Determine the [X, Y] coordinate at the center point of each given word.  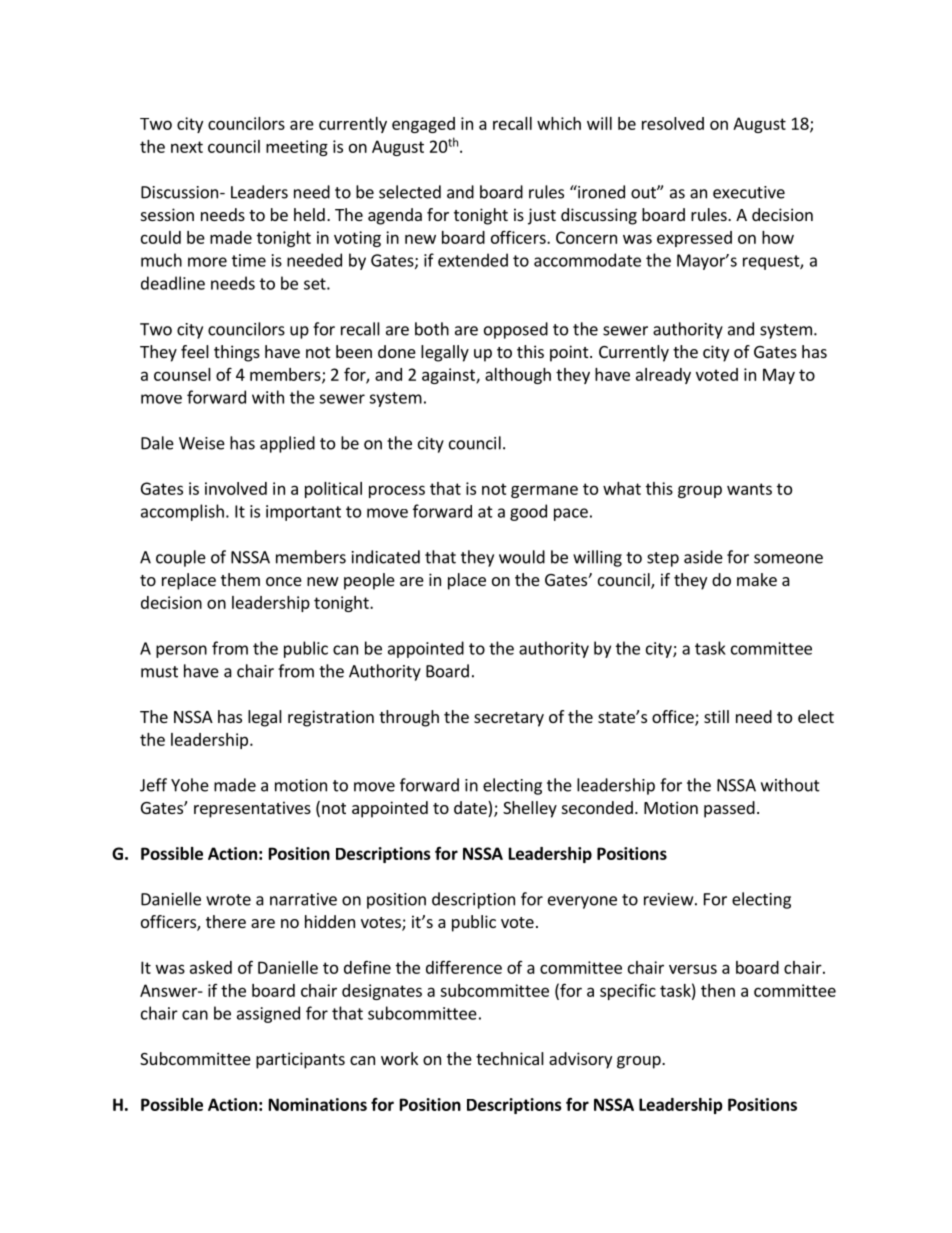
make [757, 579]
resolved [673, 123]
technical [510, 1058]
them [240, 579]
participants [300, 1060]
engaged [423, 125]
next [187, 147]
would [522, 557]
